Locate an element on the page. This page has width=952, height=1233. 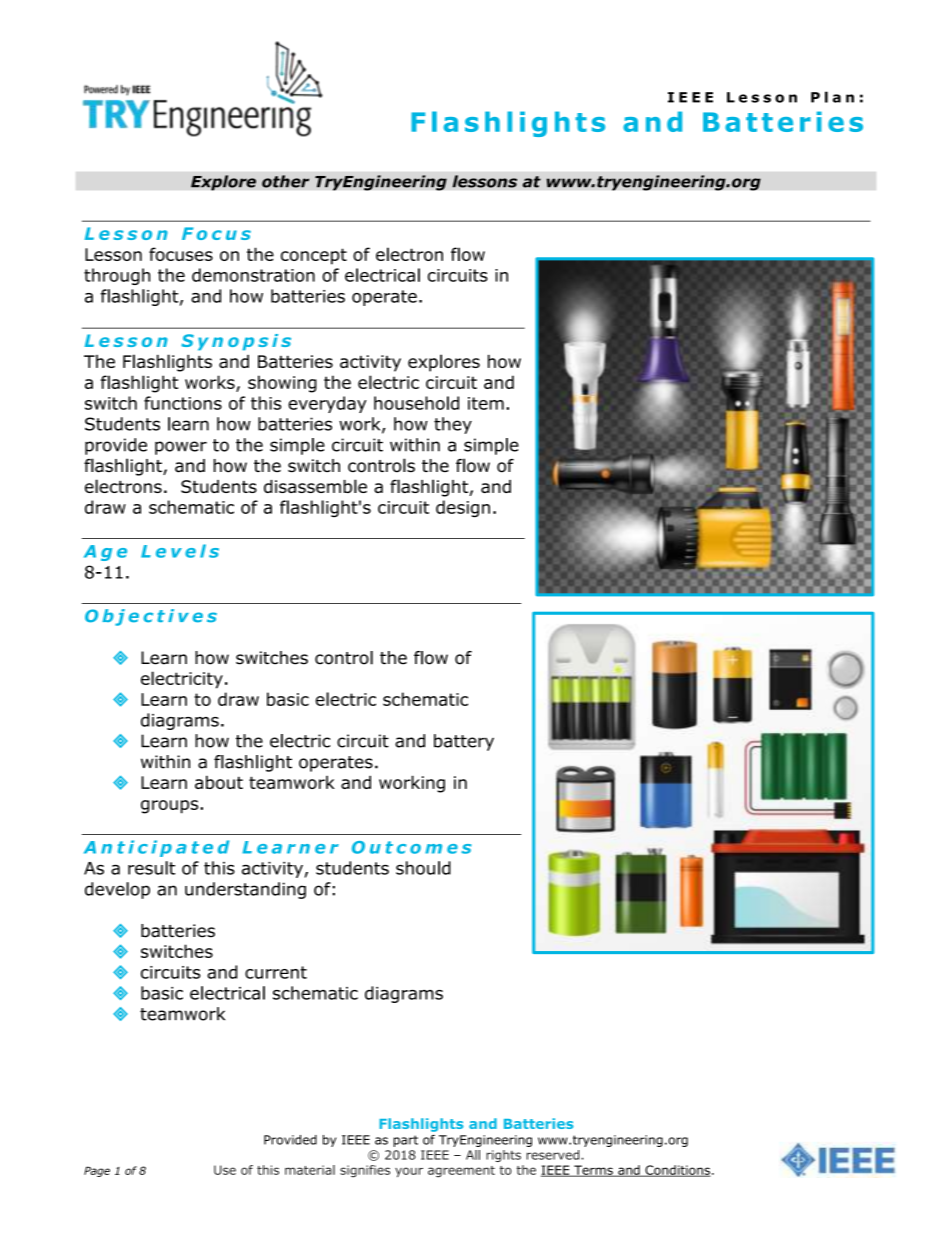
concept is located at coordinates (314, 256).
